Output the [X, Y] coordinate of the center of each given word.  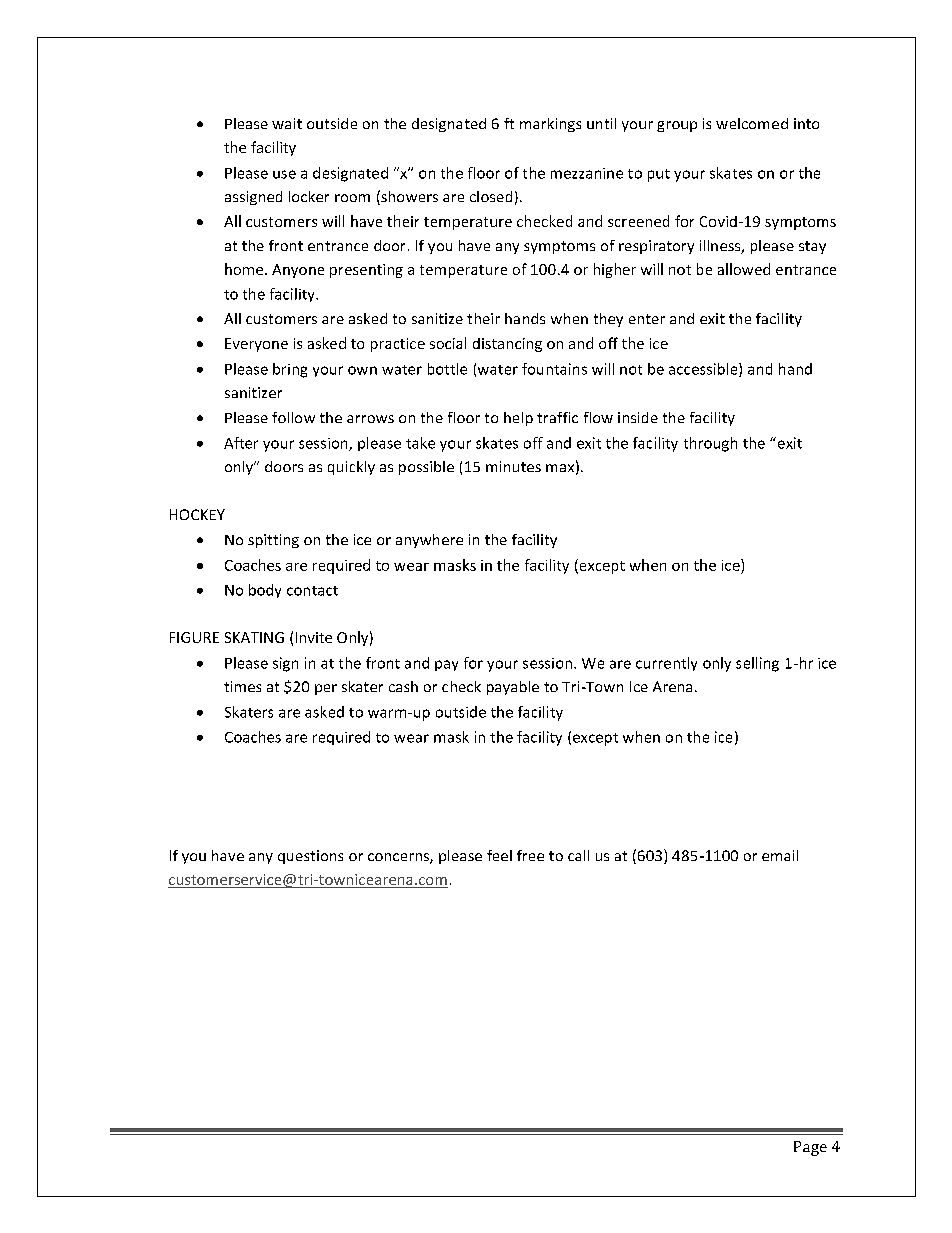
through [710, 444]
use [284, 174]
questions [310, 857]
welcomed [752, 123]
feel [499, 855]
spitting [273, 541]
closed [491, 196]
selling [757, 664]
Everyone [256, 345]
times [242, 686]
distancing [507, 345]
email [780, 855]
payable [513, 688]
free [530, 855]
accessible [704, 370]
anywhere [429, 541]
